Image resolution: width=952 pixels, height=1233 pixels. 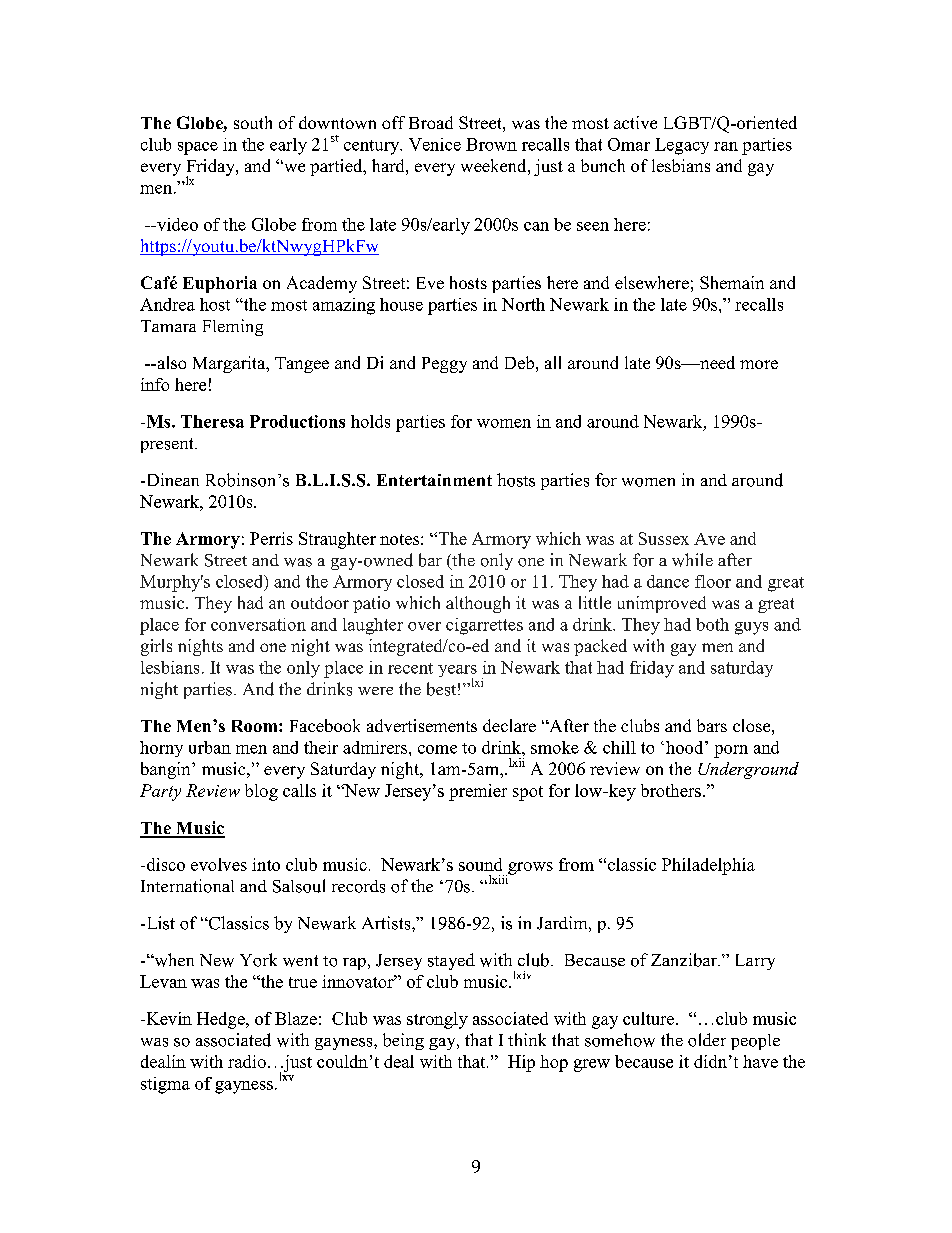 What do you see at coordinates (435, 144) in the image?
I see `Venice` at bounding box center [435, 144].
